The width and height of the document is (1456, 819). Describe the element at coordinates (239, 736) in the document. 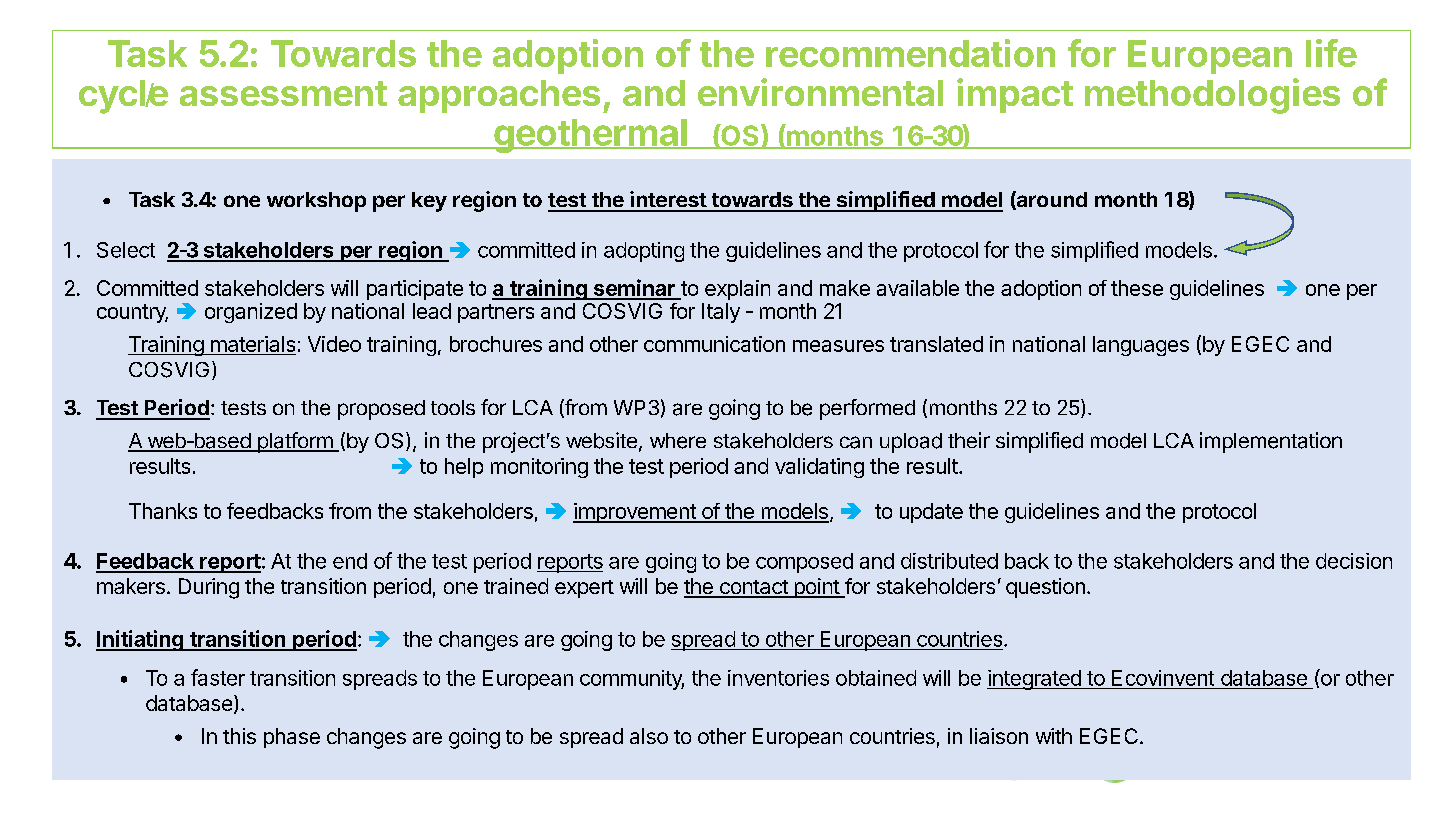

I see `this` at that location.
